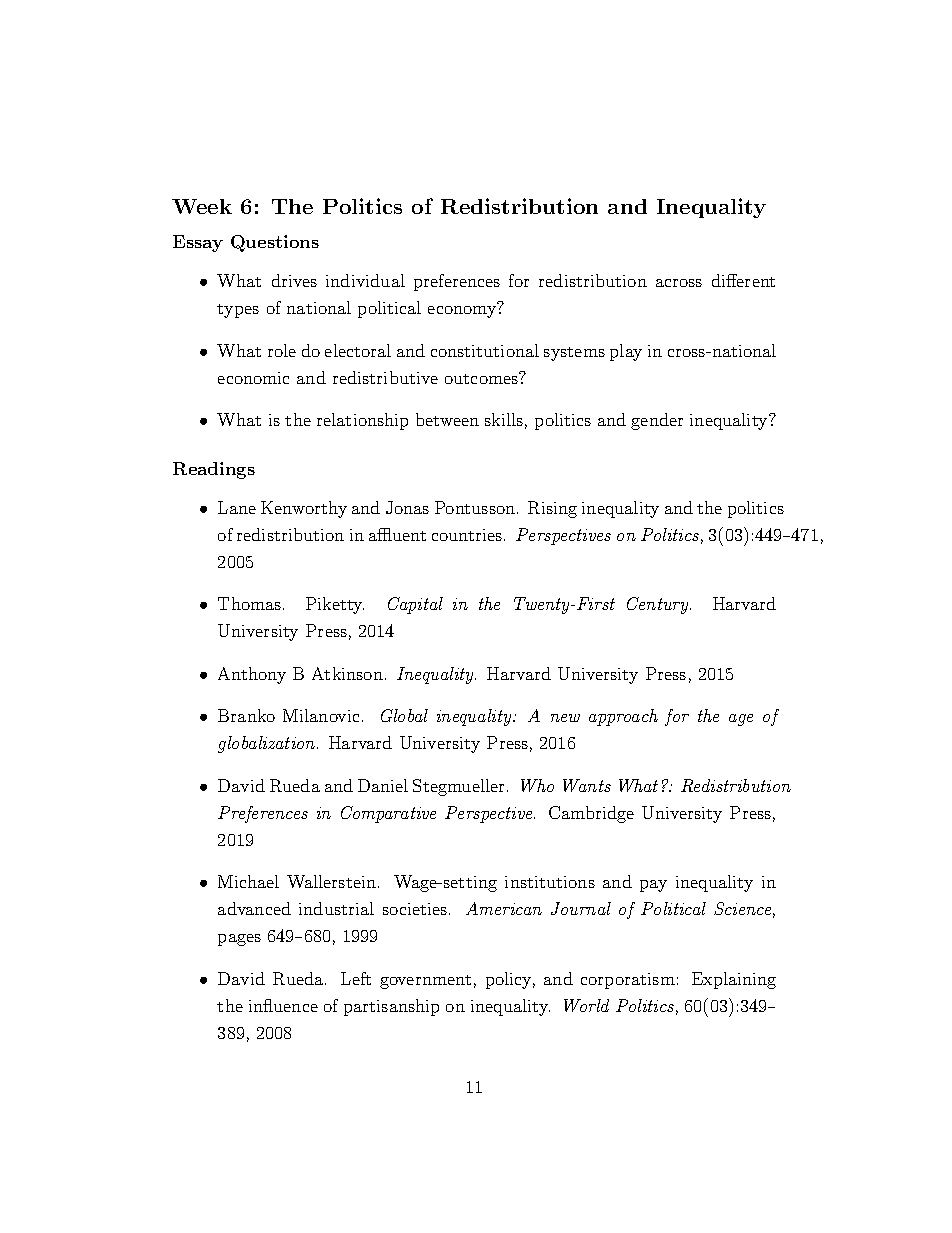 The height and width of the document is (1233, 952). I want to click on gender, so click(657, 421).
